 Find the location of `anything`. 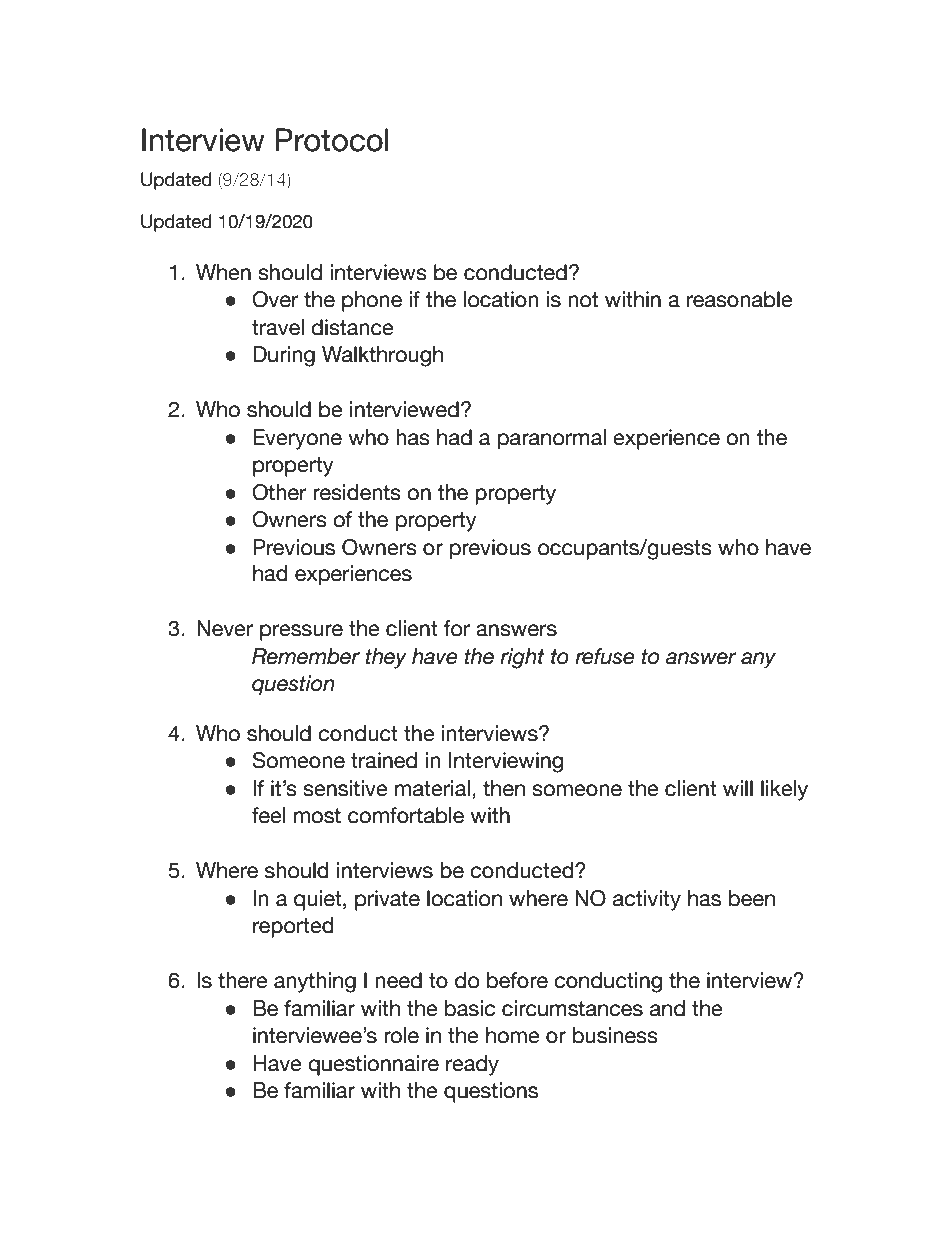

anything is located at coordinates (315, 982).
